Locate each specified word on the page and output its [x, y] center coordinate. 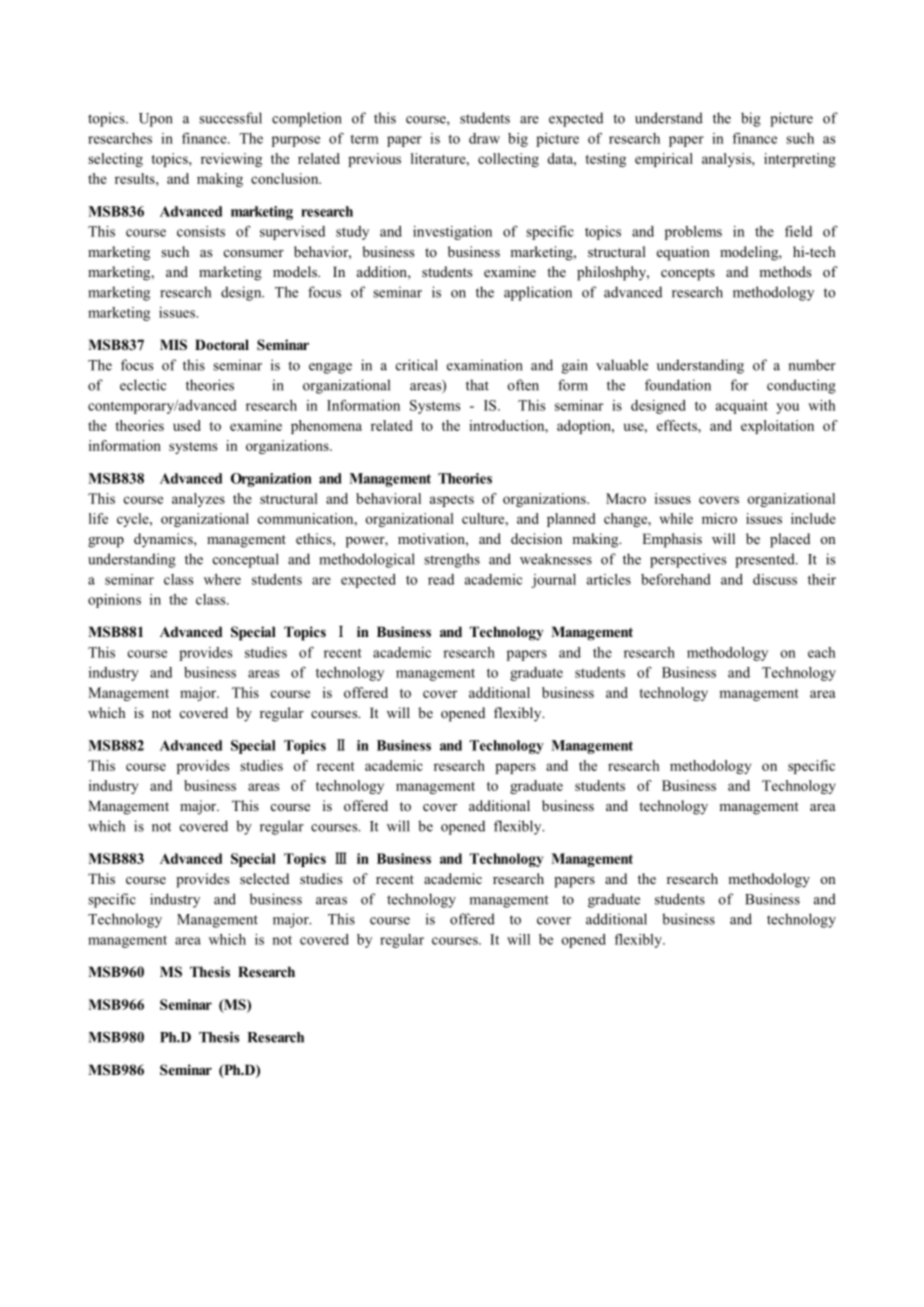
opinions [114, 601]
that [477, 385]
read [441, 579]
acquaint [742, 407]
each [821, 652]
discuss [775, 579]
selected [264, 878]
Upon [156, 120]
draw [484, 138]
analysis [727, 160]
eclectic [143, 385]
